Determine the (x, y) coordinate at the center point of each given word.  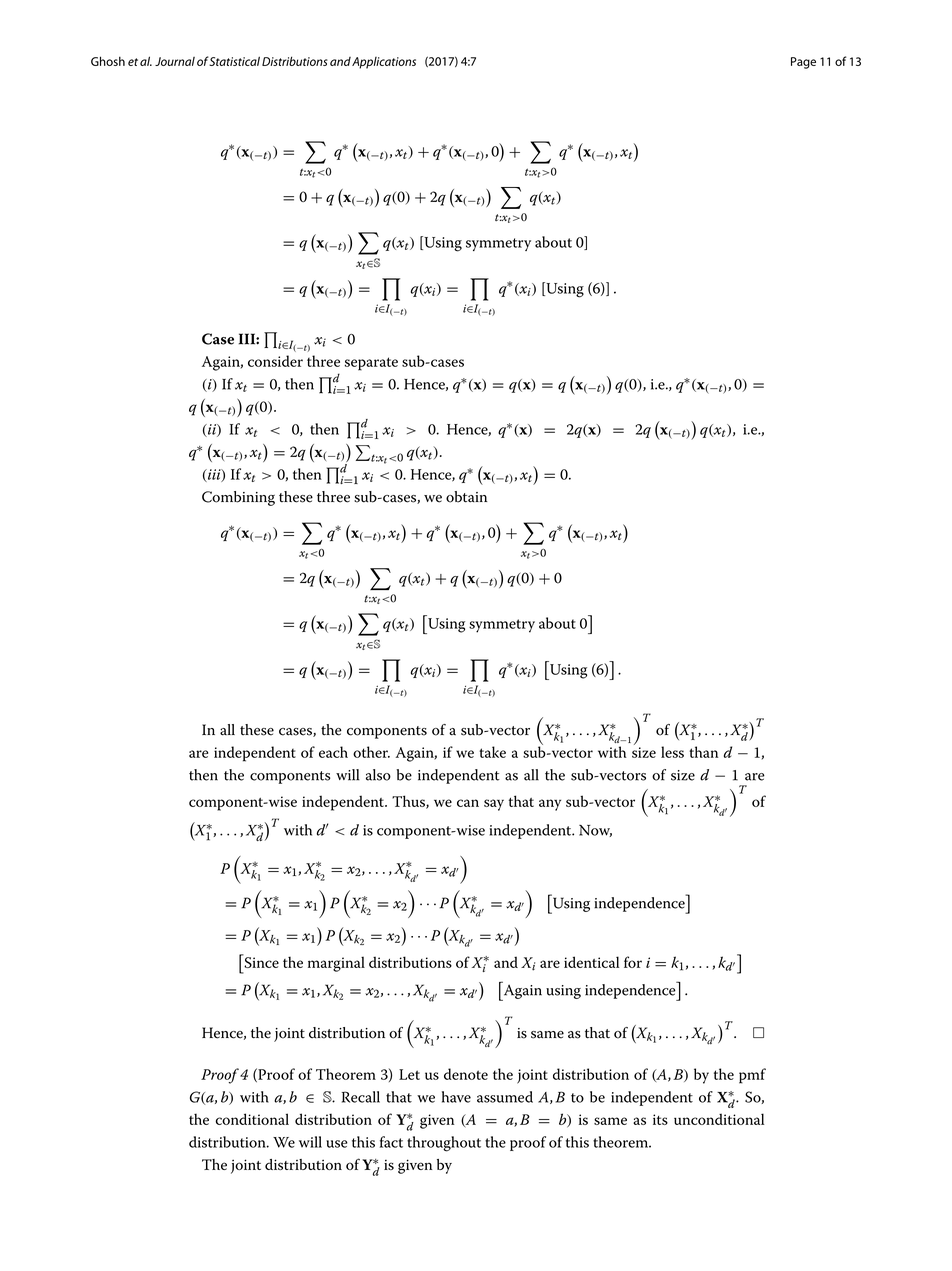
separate (371, 364)
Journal (175, 61)
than (703, 752)
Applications (384, 63)
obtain (466, 497)
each (333, 752)
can (468, 803)
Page (803, 63)
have (456, 1097)
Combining (238, 498)
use (337, 1144)
